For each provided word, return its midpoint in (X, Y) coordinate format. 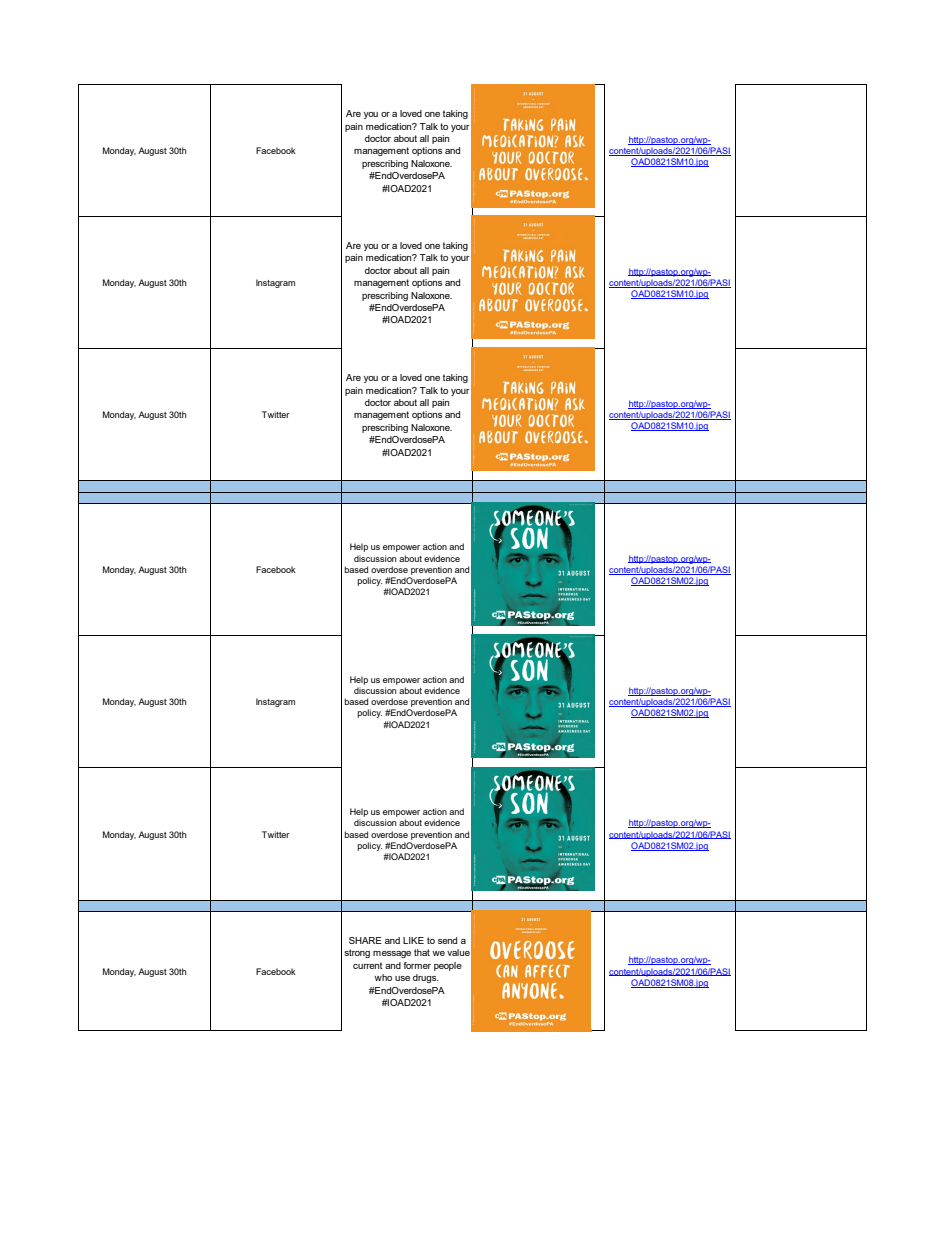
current (368, 965)
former (417, 965)
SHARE (365, 940)
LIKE (413, 940)
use (402, 978)
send (447, 940)
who (383, 977)
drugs (426, 978)
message (392, 954)
